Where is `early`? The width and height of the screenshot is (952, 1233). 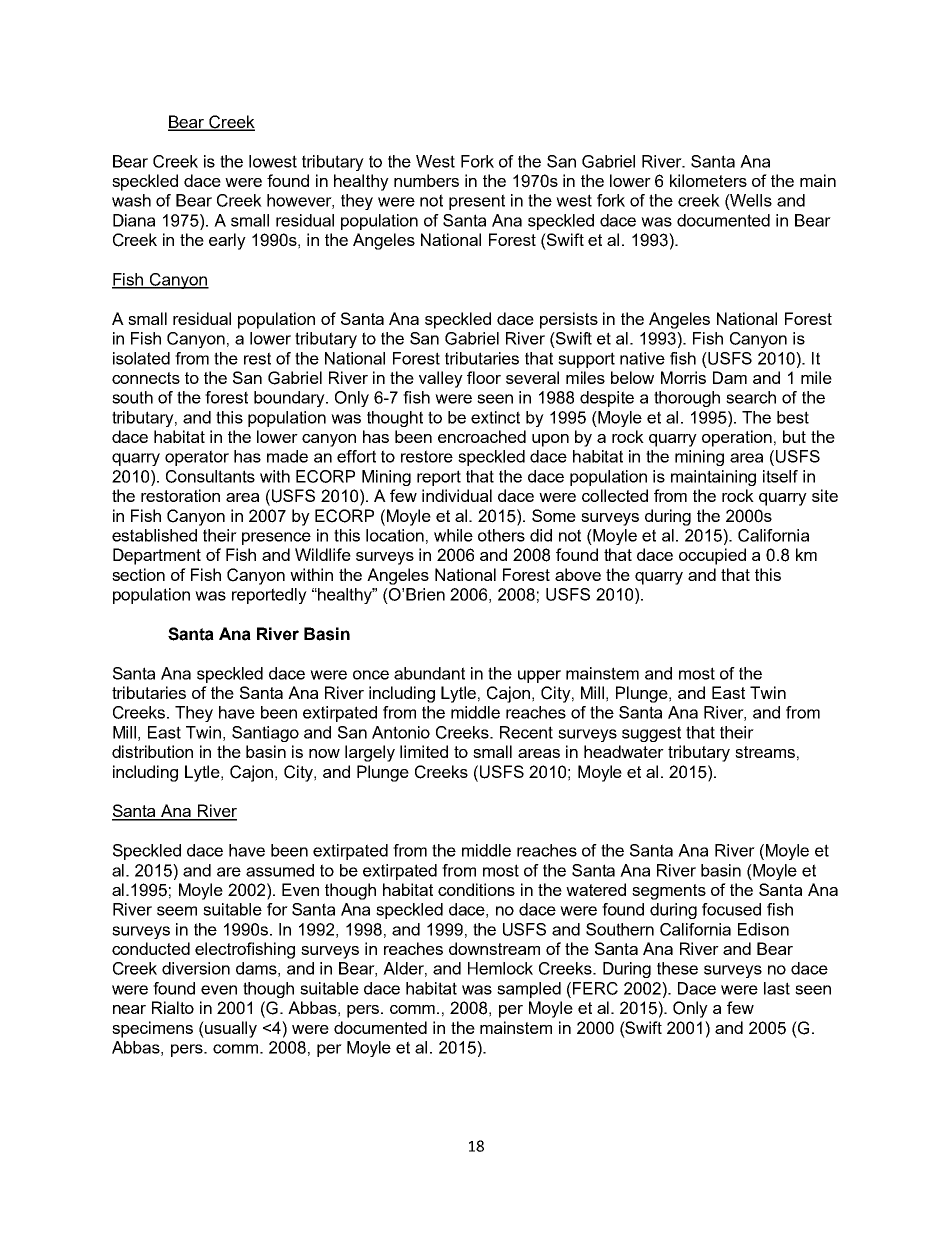
early is located at coordinates (227, 241).
